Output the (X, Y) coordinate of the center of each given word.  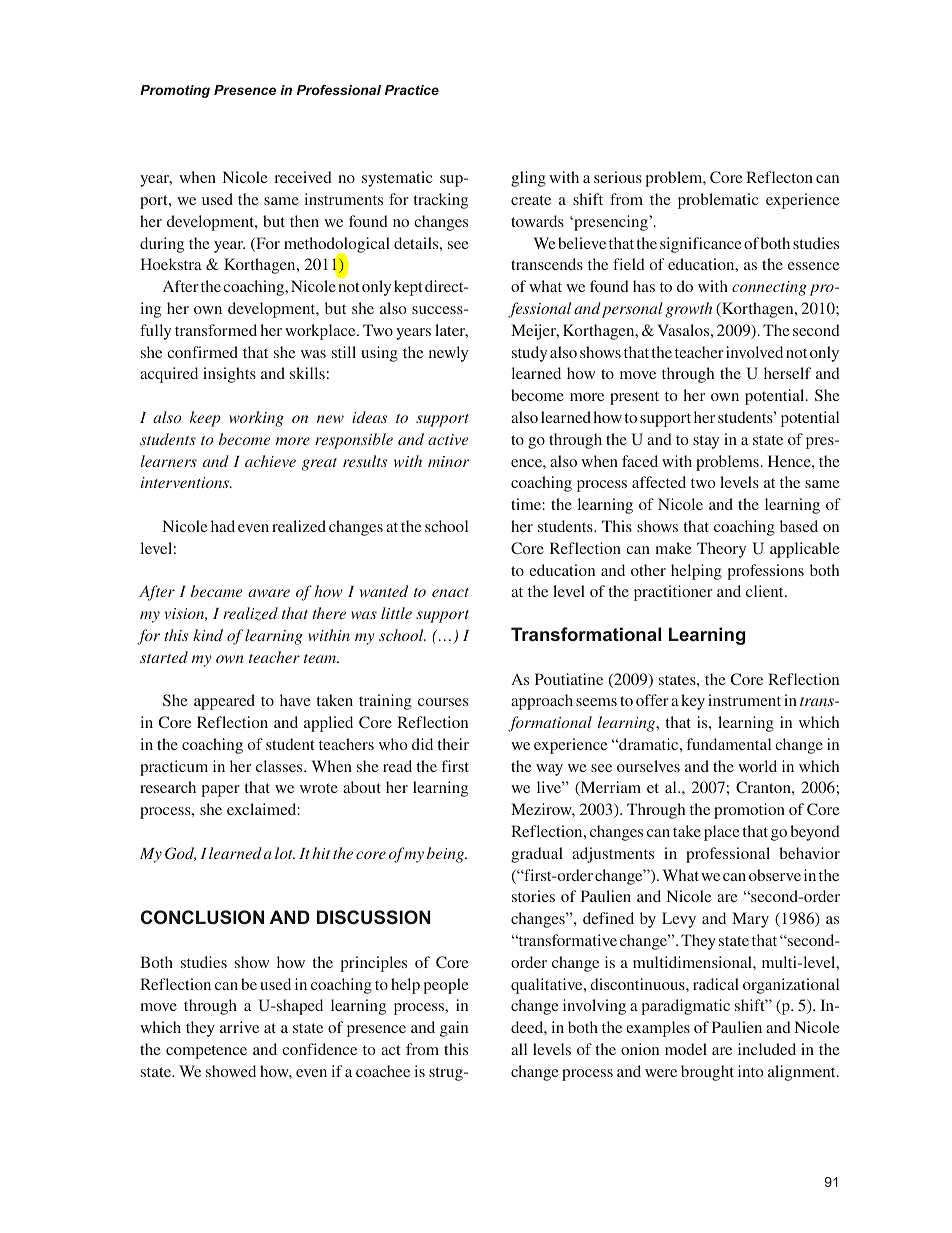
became (216, 591)
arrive (239, 1027)
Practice (412, 90)
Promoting (175, 91)
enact (450, 592)
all (519, 1049)
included (767, 1049)
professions (765, 572)
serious (618, 177)
